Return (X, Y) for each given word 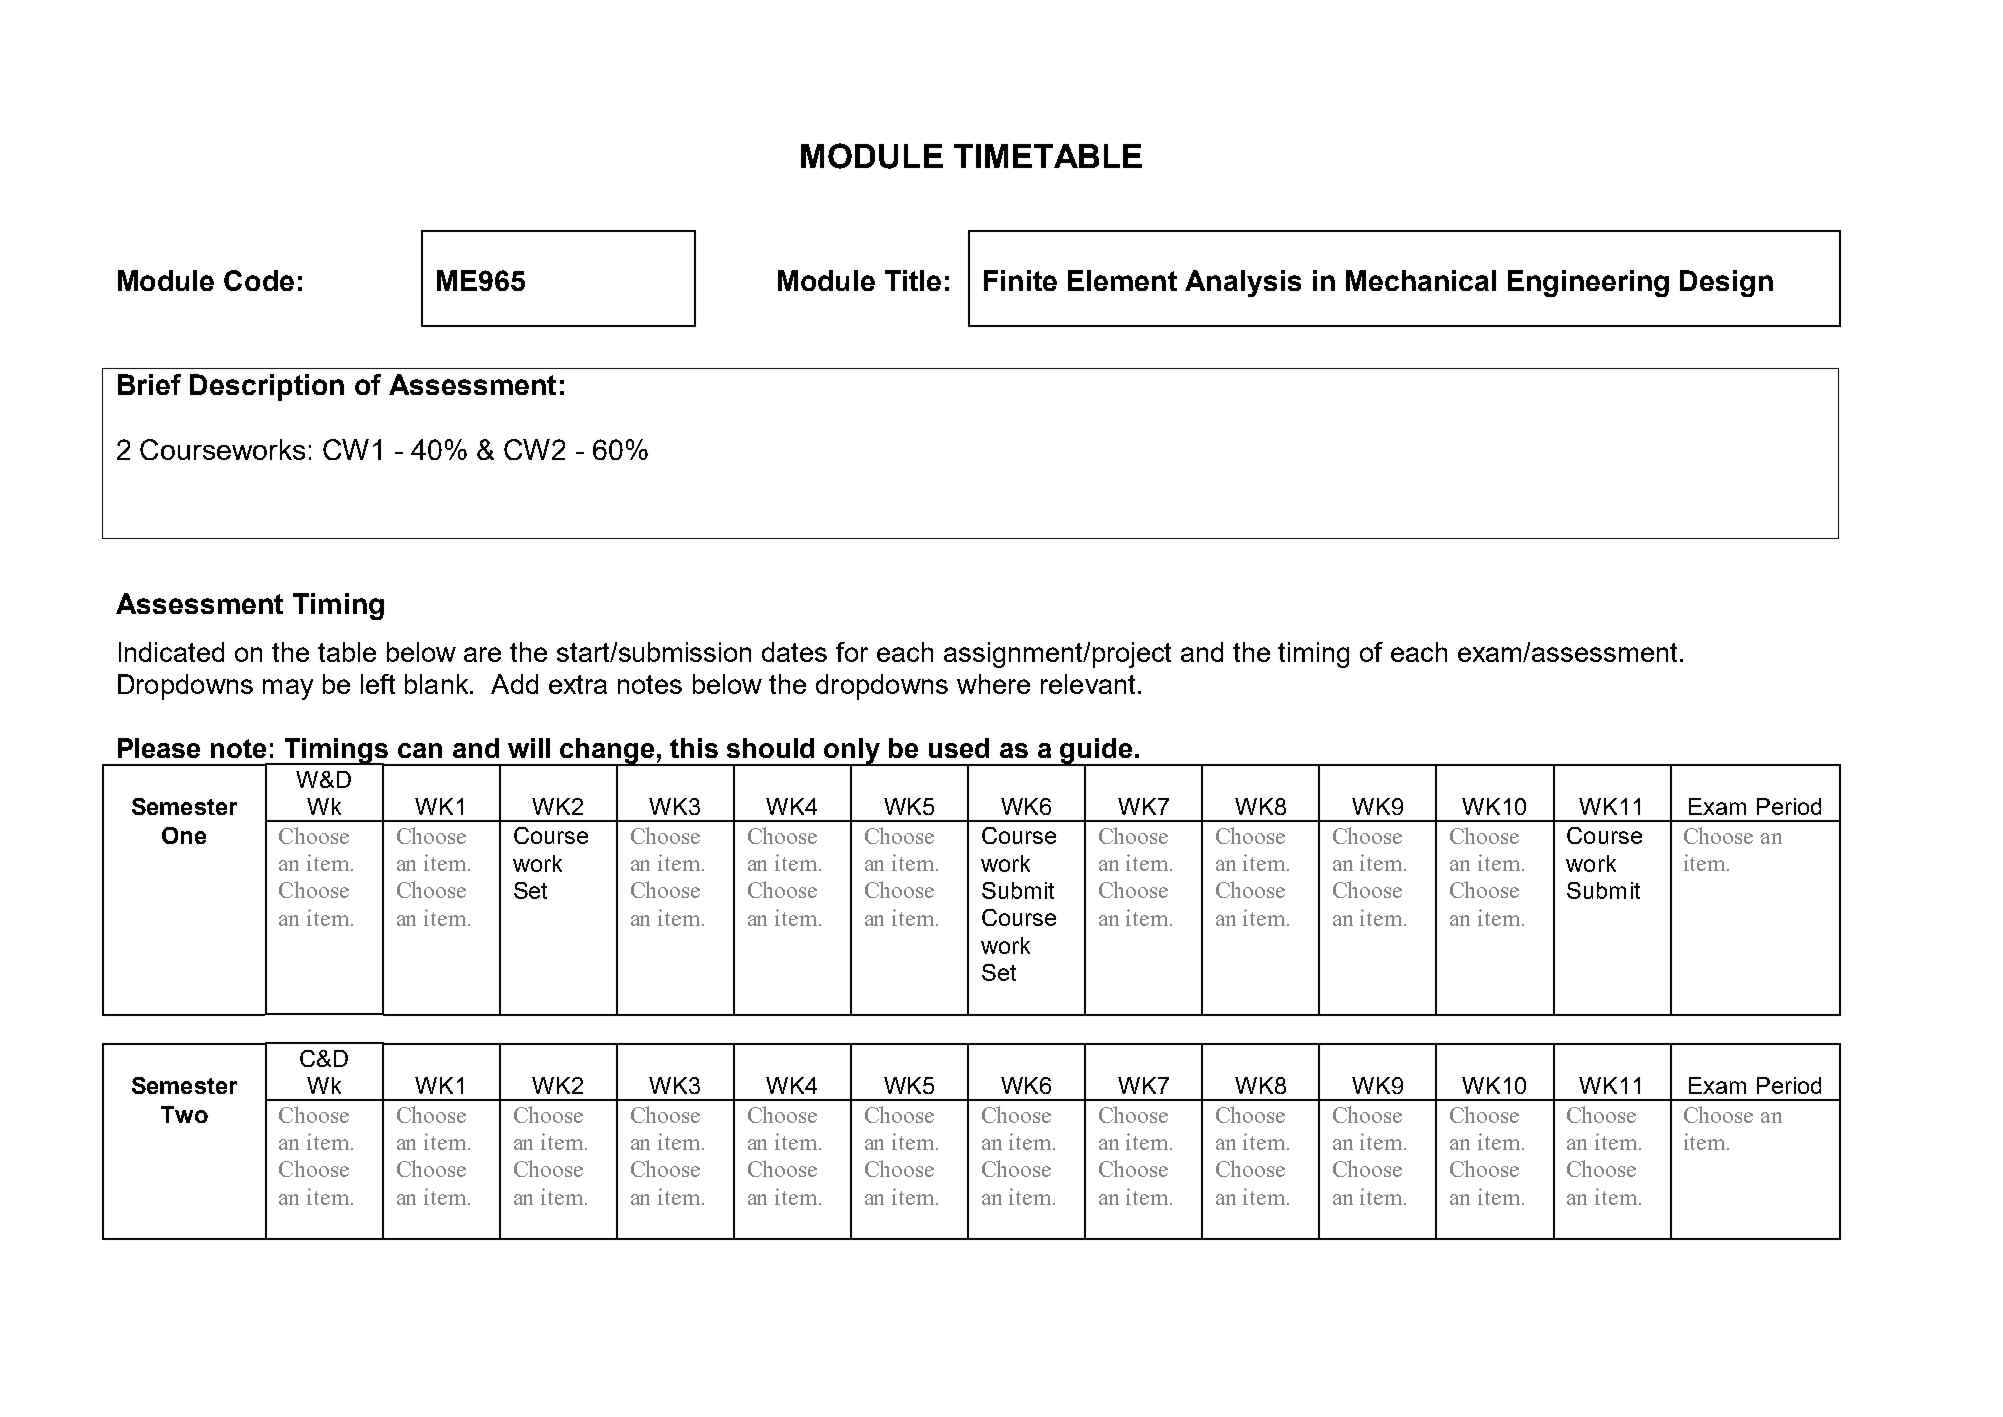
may (288, 689)
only (853, 752)
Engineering (1588, 283)
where (993, 684)
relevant (1090, 684)
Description (267, 387)
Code (259, 280)
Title (913, 280)
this (694, 748)
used (959, 748)
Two (184, 1114)
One (184, 835)
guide (1097, 752)
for (852, 652)
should (770, 748)
